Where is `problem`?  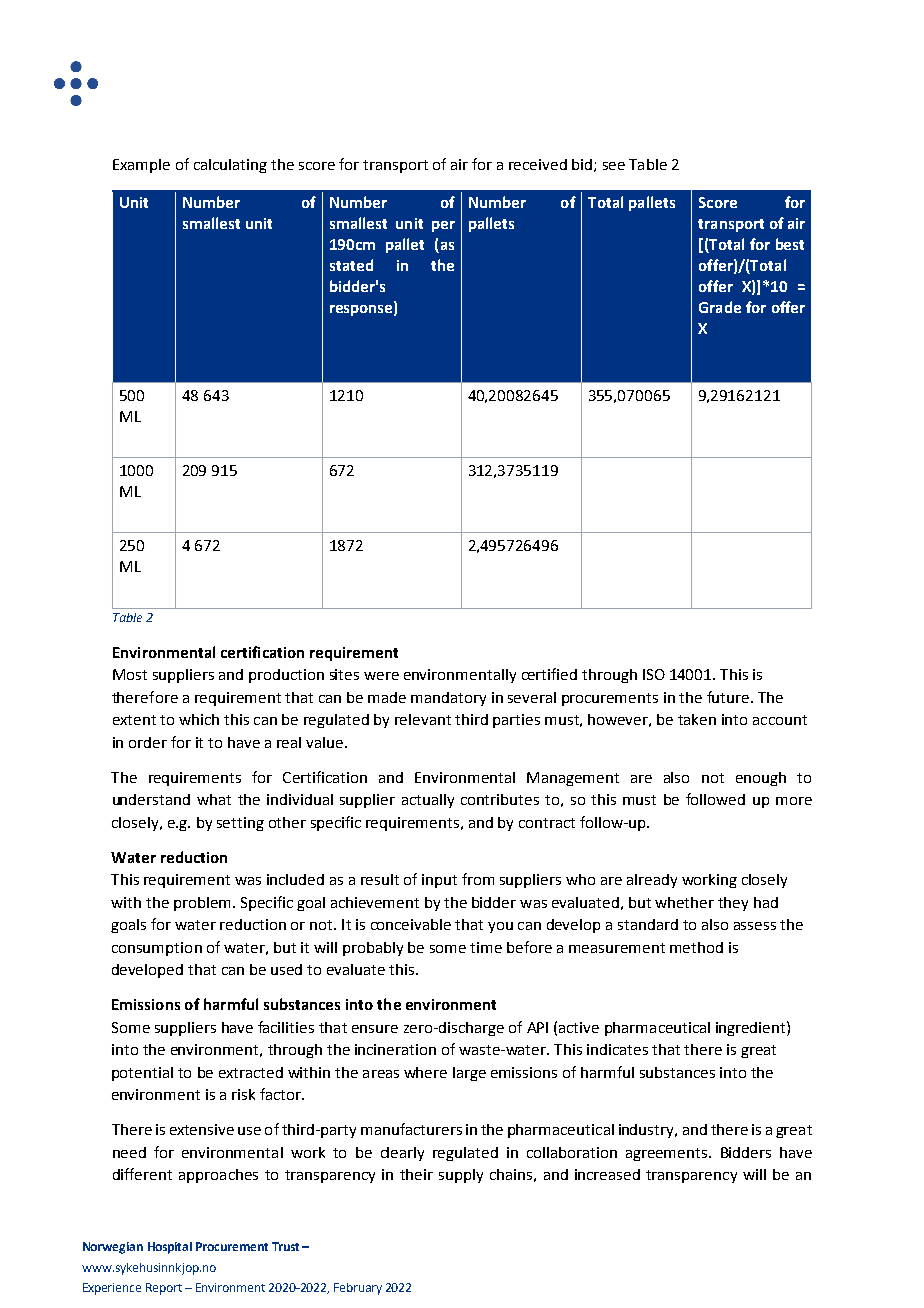 problem is located at coordinates (202, 904).
